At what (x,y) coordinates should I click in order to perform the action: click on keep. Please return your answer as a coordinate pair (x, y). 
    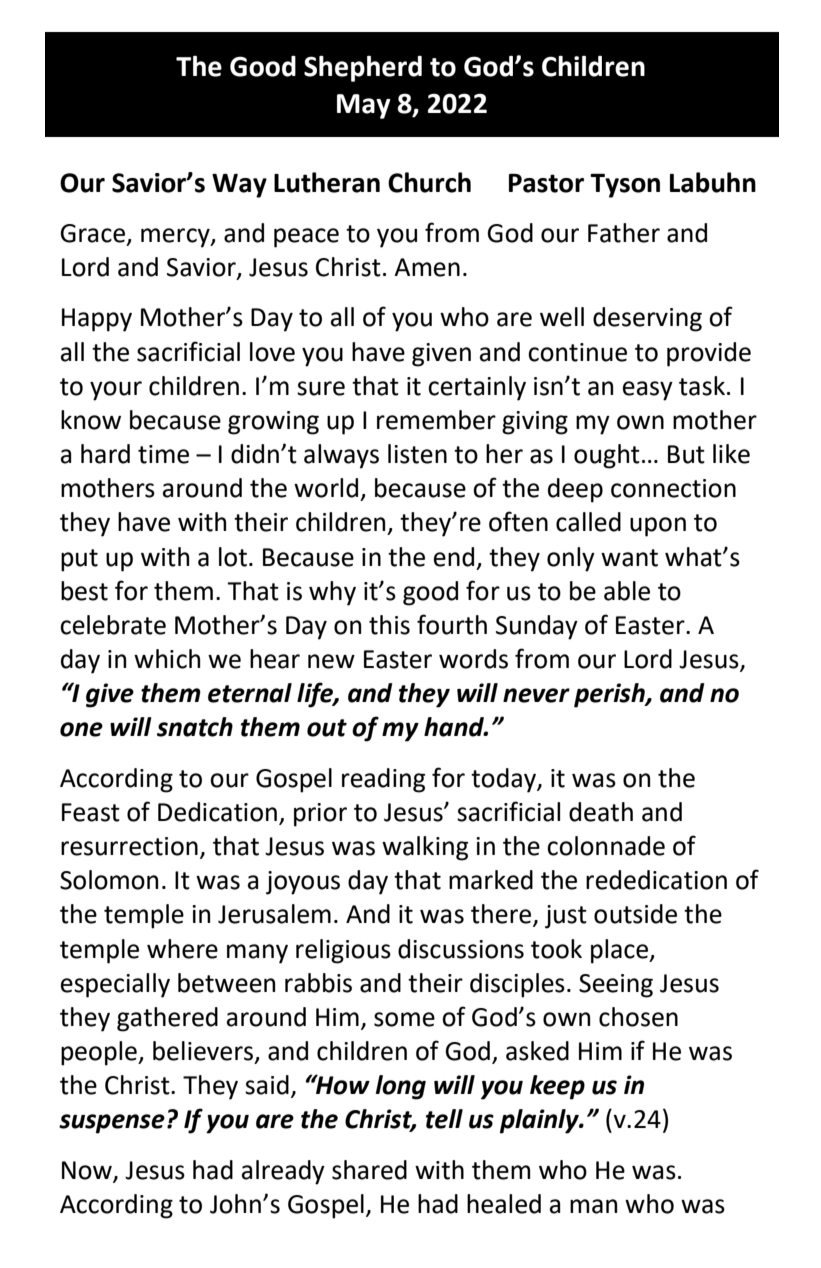
    Looking at the image, I should click on (557, 1087).
